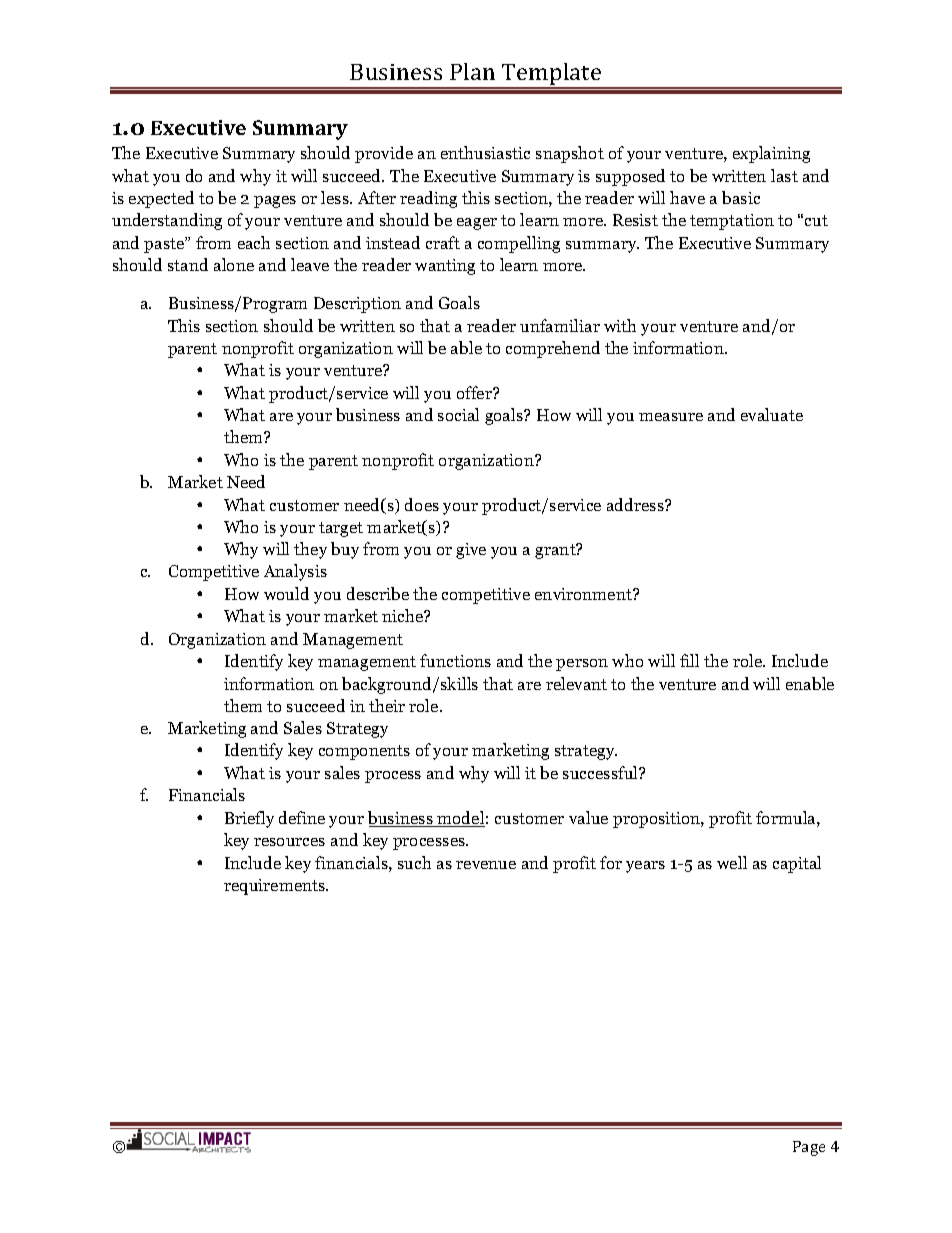 This image has height=1233, width=952. What do you see at coordinates (445, 267) in the image?
I see `wanting` at bounding box center [445, 267].
